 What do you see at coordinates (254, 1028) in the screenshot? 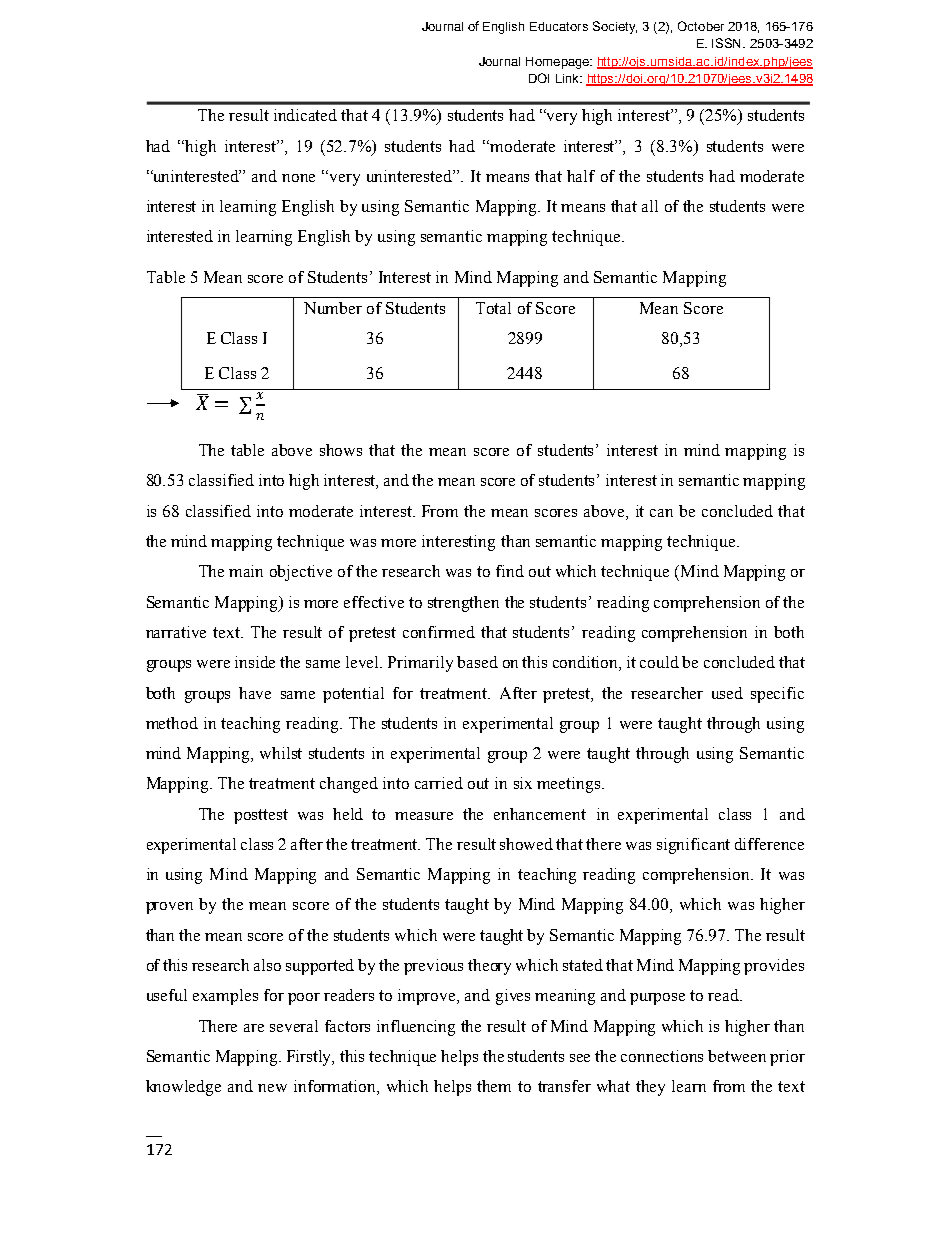
I see `are` at bounding box center [254, 1028].
